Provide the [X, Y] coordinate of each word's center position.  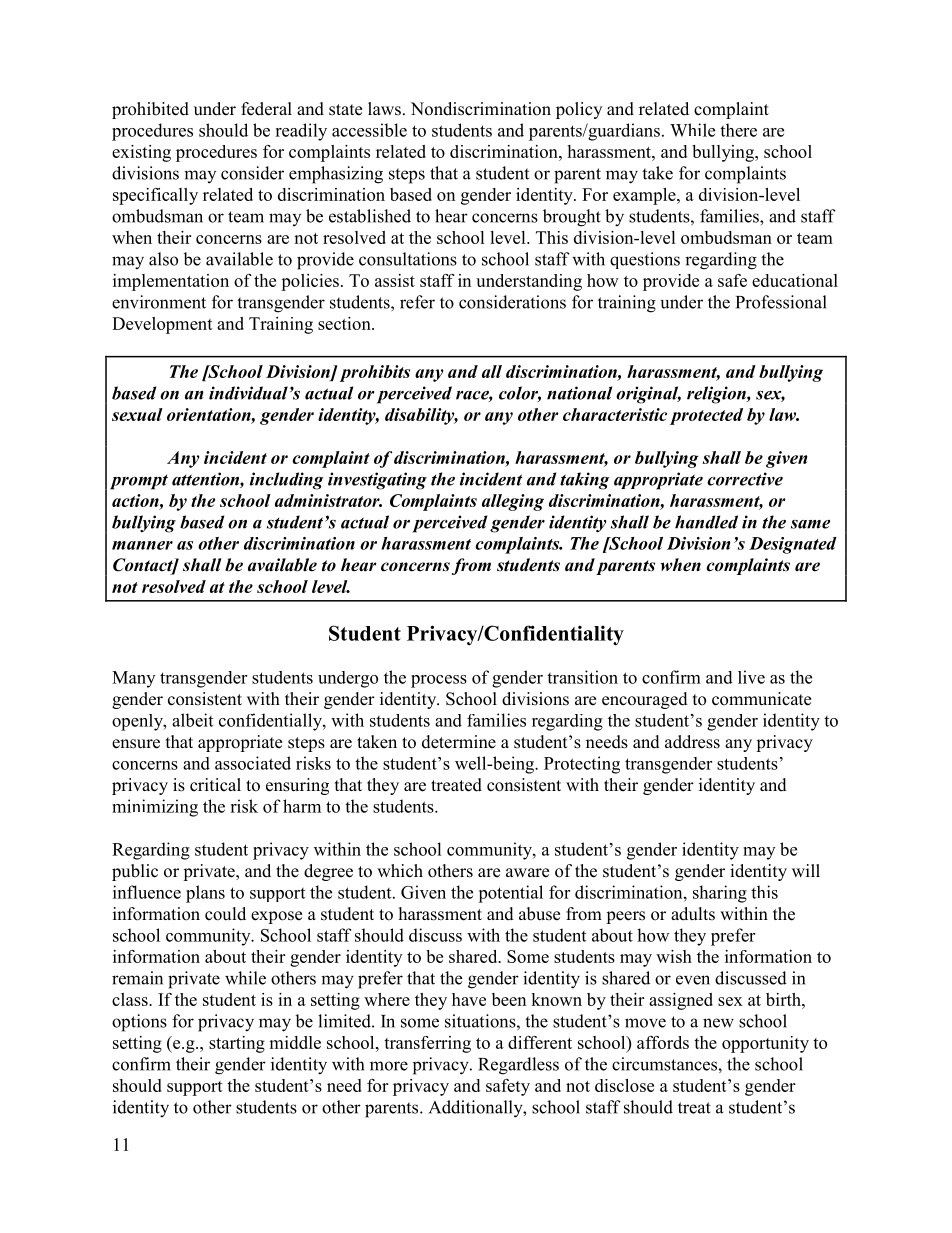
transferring [427, 1044]
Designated [793, 545]
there [738, 130]
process [439, 681]
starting [237, 1044]
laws [384, 109]
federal [266, 109]
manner [142, 545]
